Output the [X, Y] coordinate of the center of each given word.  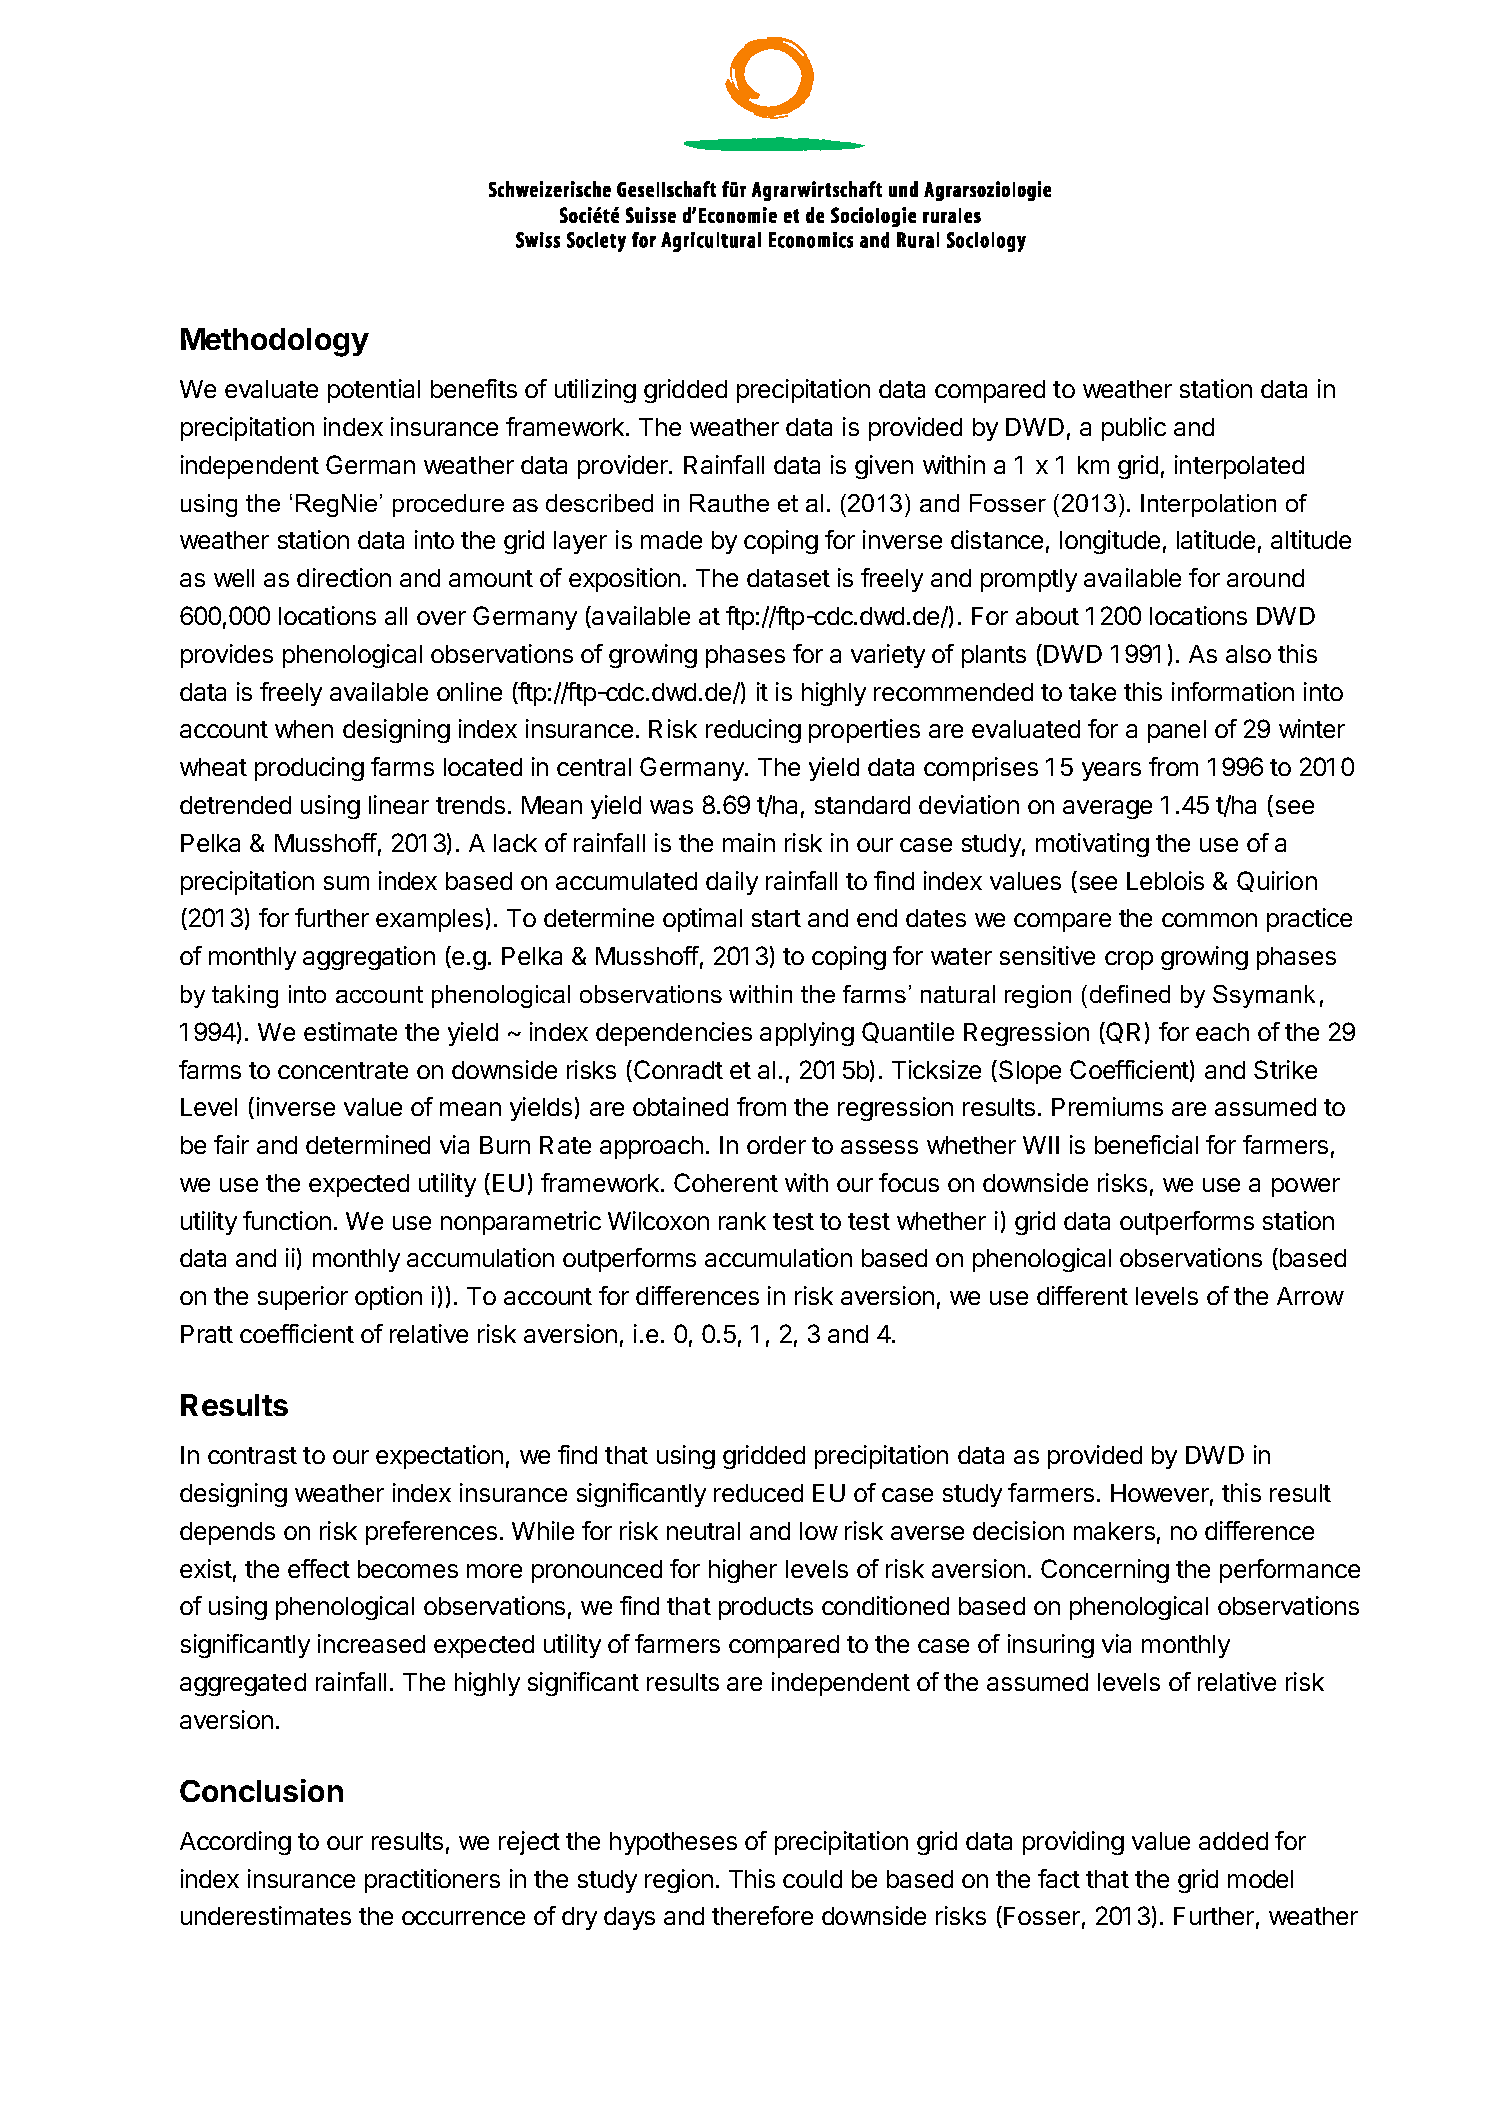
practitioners [432, 1881]
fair [231, 1144]
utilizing [595, 391]
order [776, 1145]
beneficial [1146, 1144]
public [1134, 429]
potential [374, 391]
